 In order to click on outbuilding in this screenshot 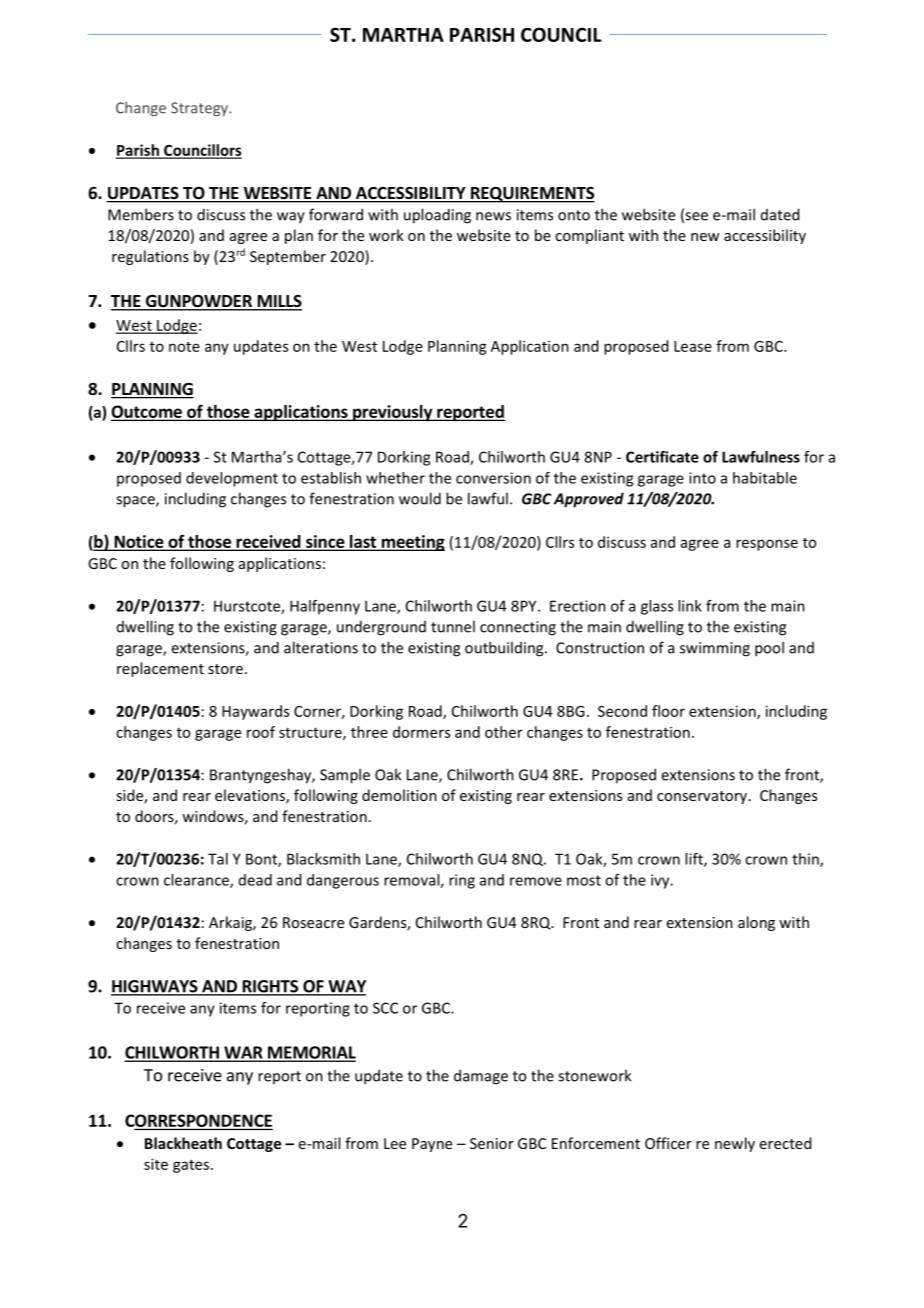, I will do `click(505, 649)`.
